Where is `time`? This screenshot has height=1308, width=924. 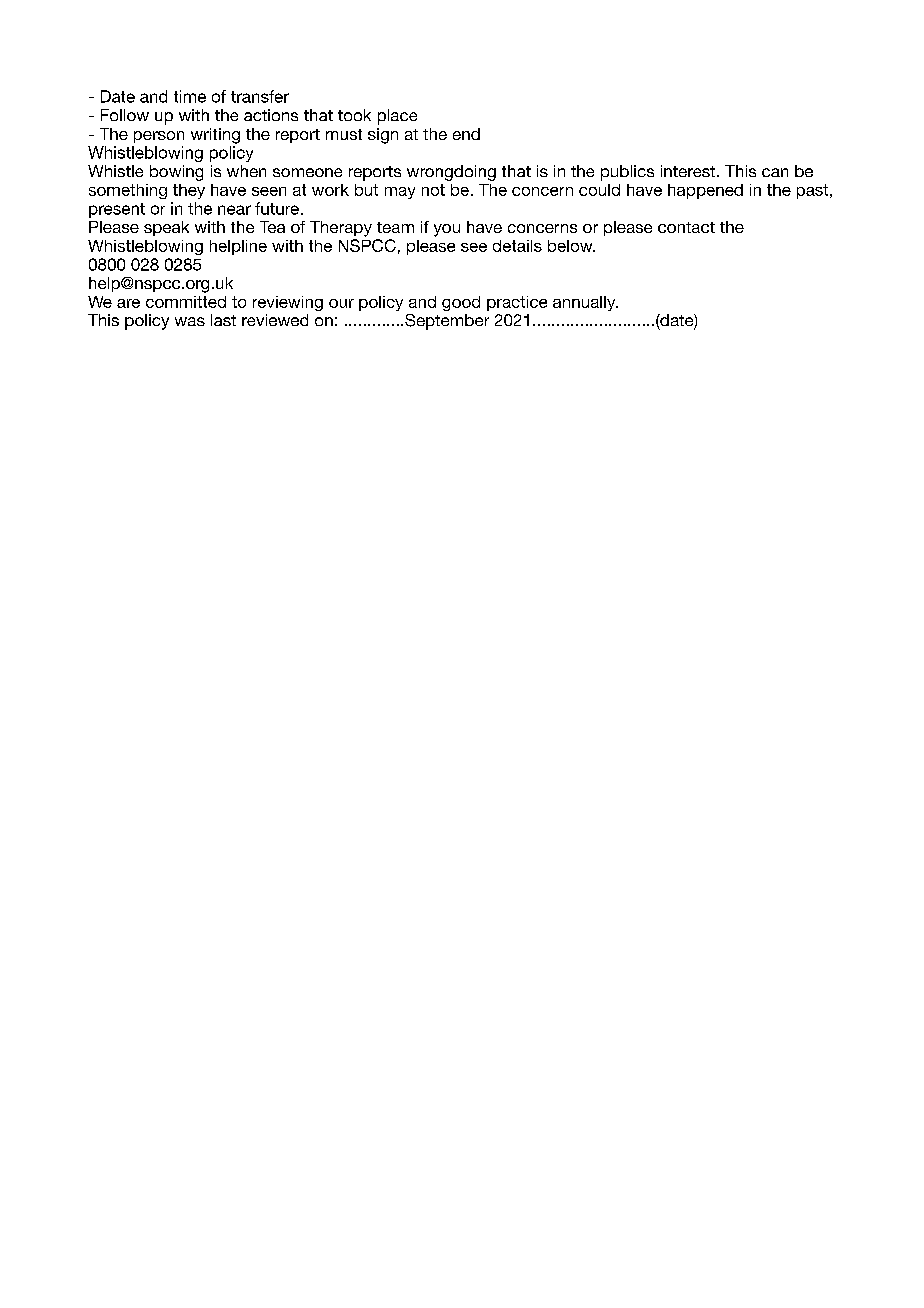 time is located at coordinates (190, 96).
